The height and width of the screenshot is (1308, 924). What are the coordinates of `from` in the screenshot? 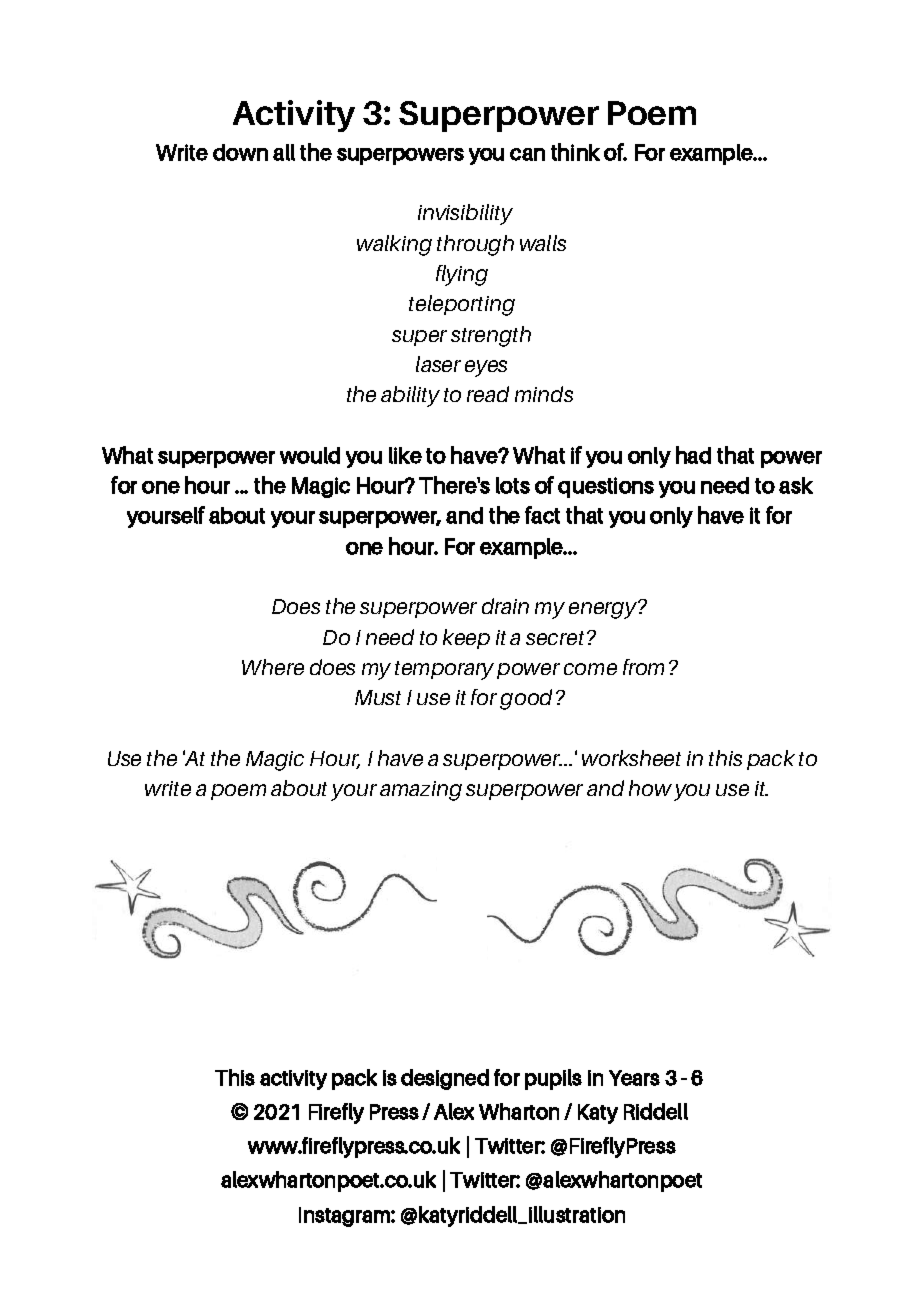 It's located at (643, 667).
